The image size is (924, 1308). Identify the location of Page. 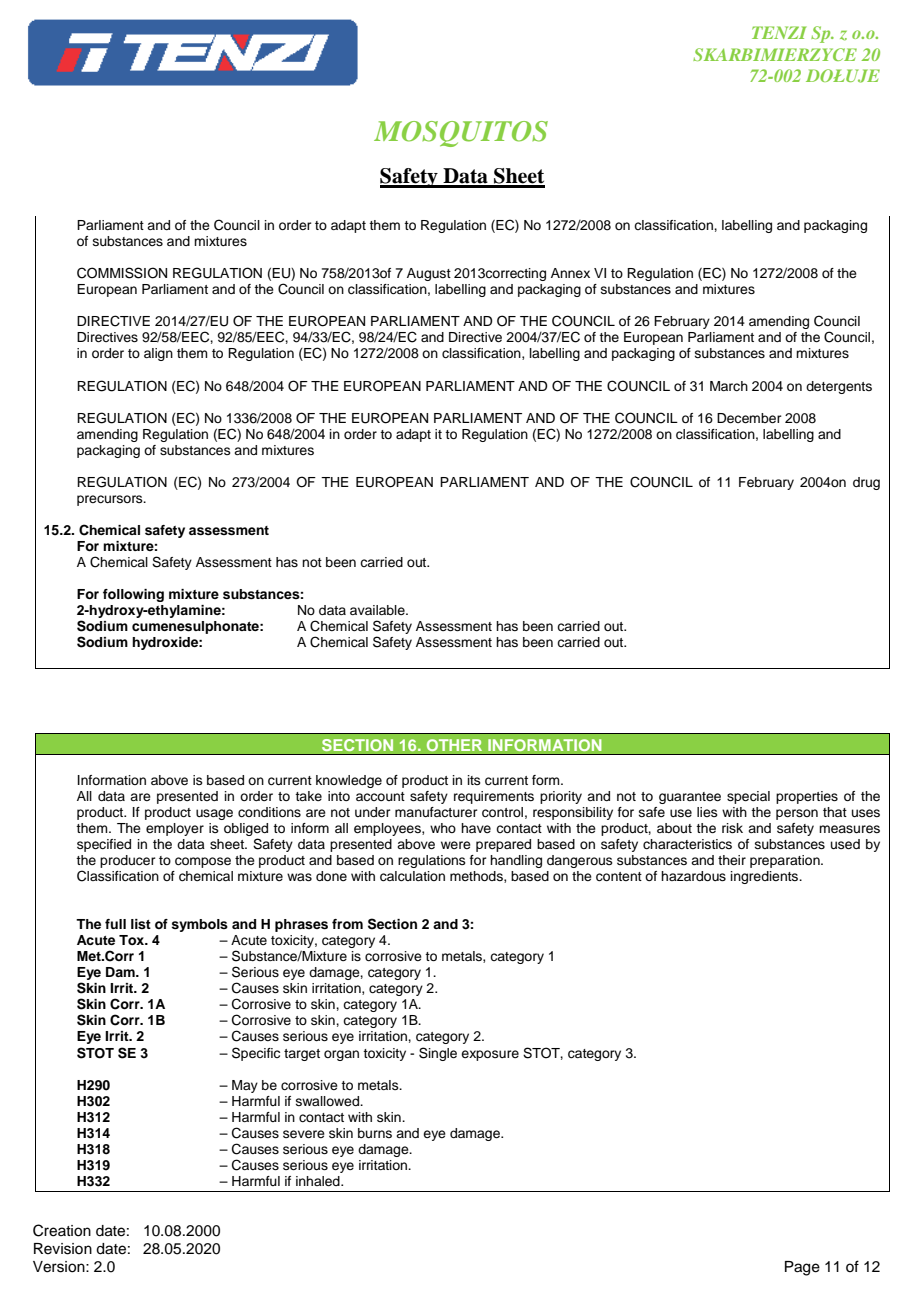
(802, 1268).
